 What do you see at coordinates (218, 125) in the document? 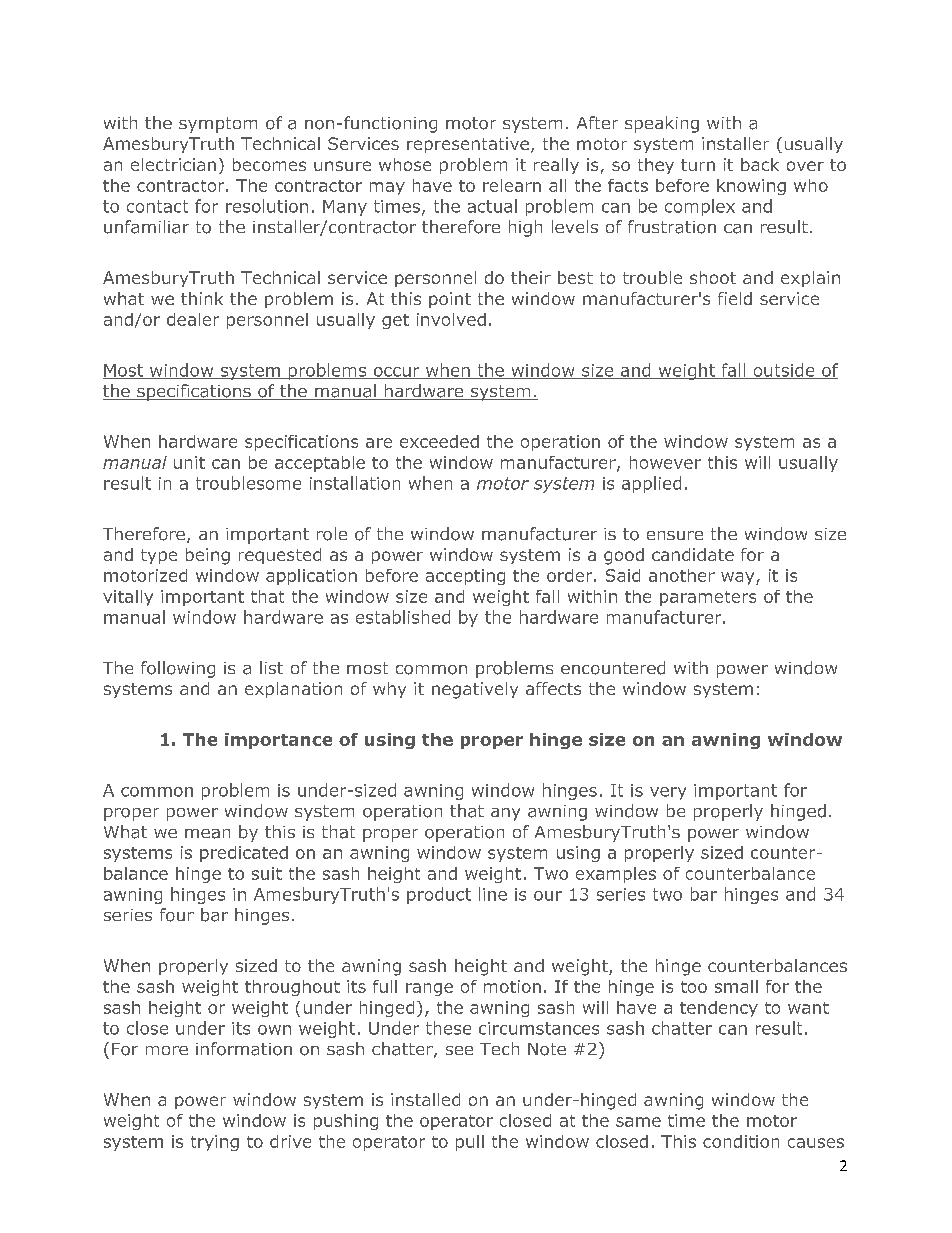
I see `symptom` at bounding box center [218, 125].
